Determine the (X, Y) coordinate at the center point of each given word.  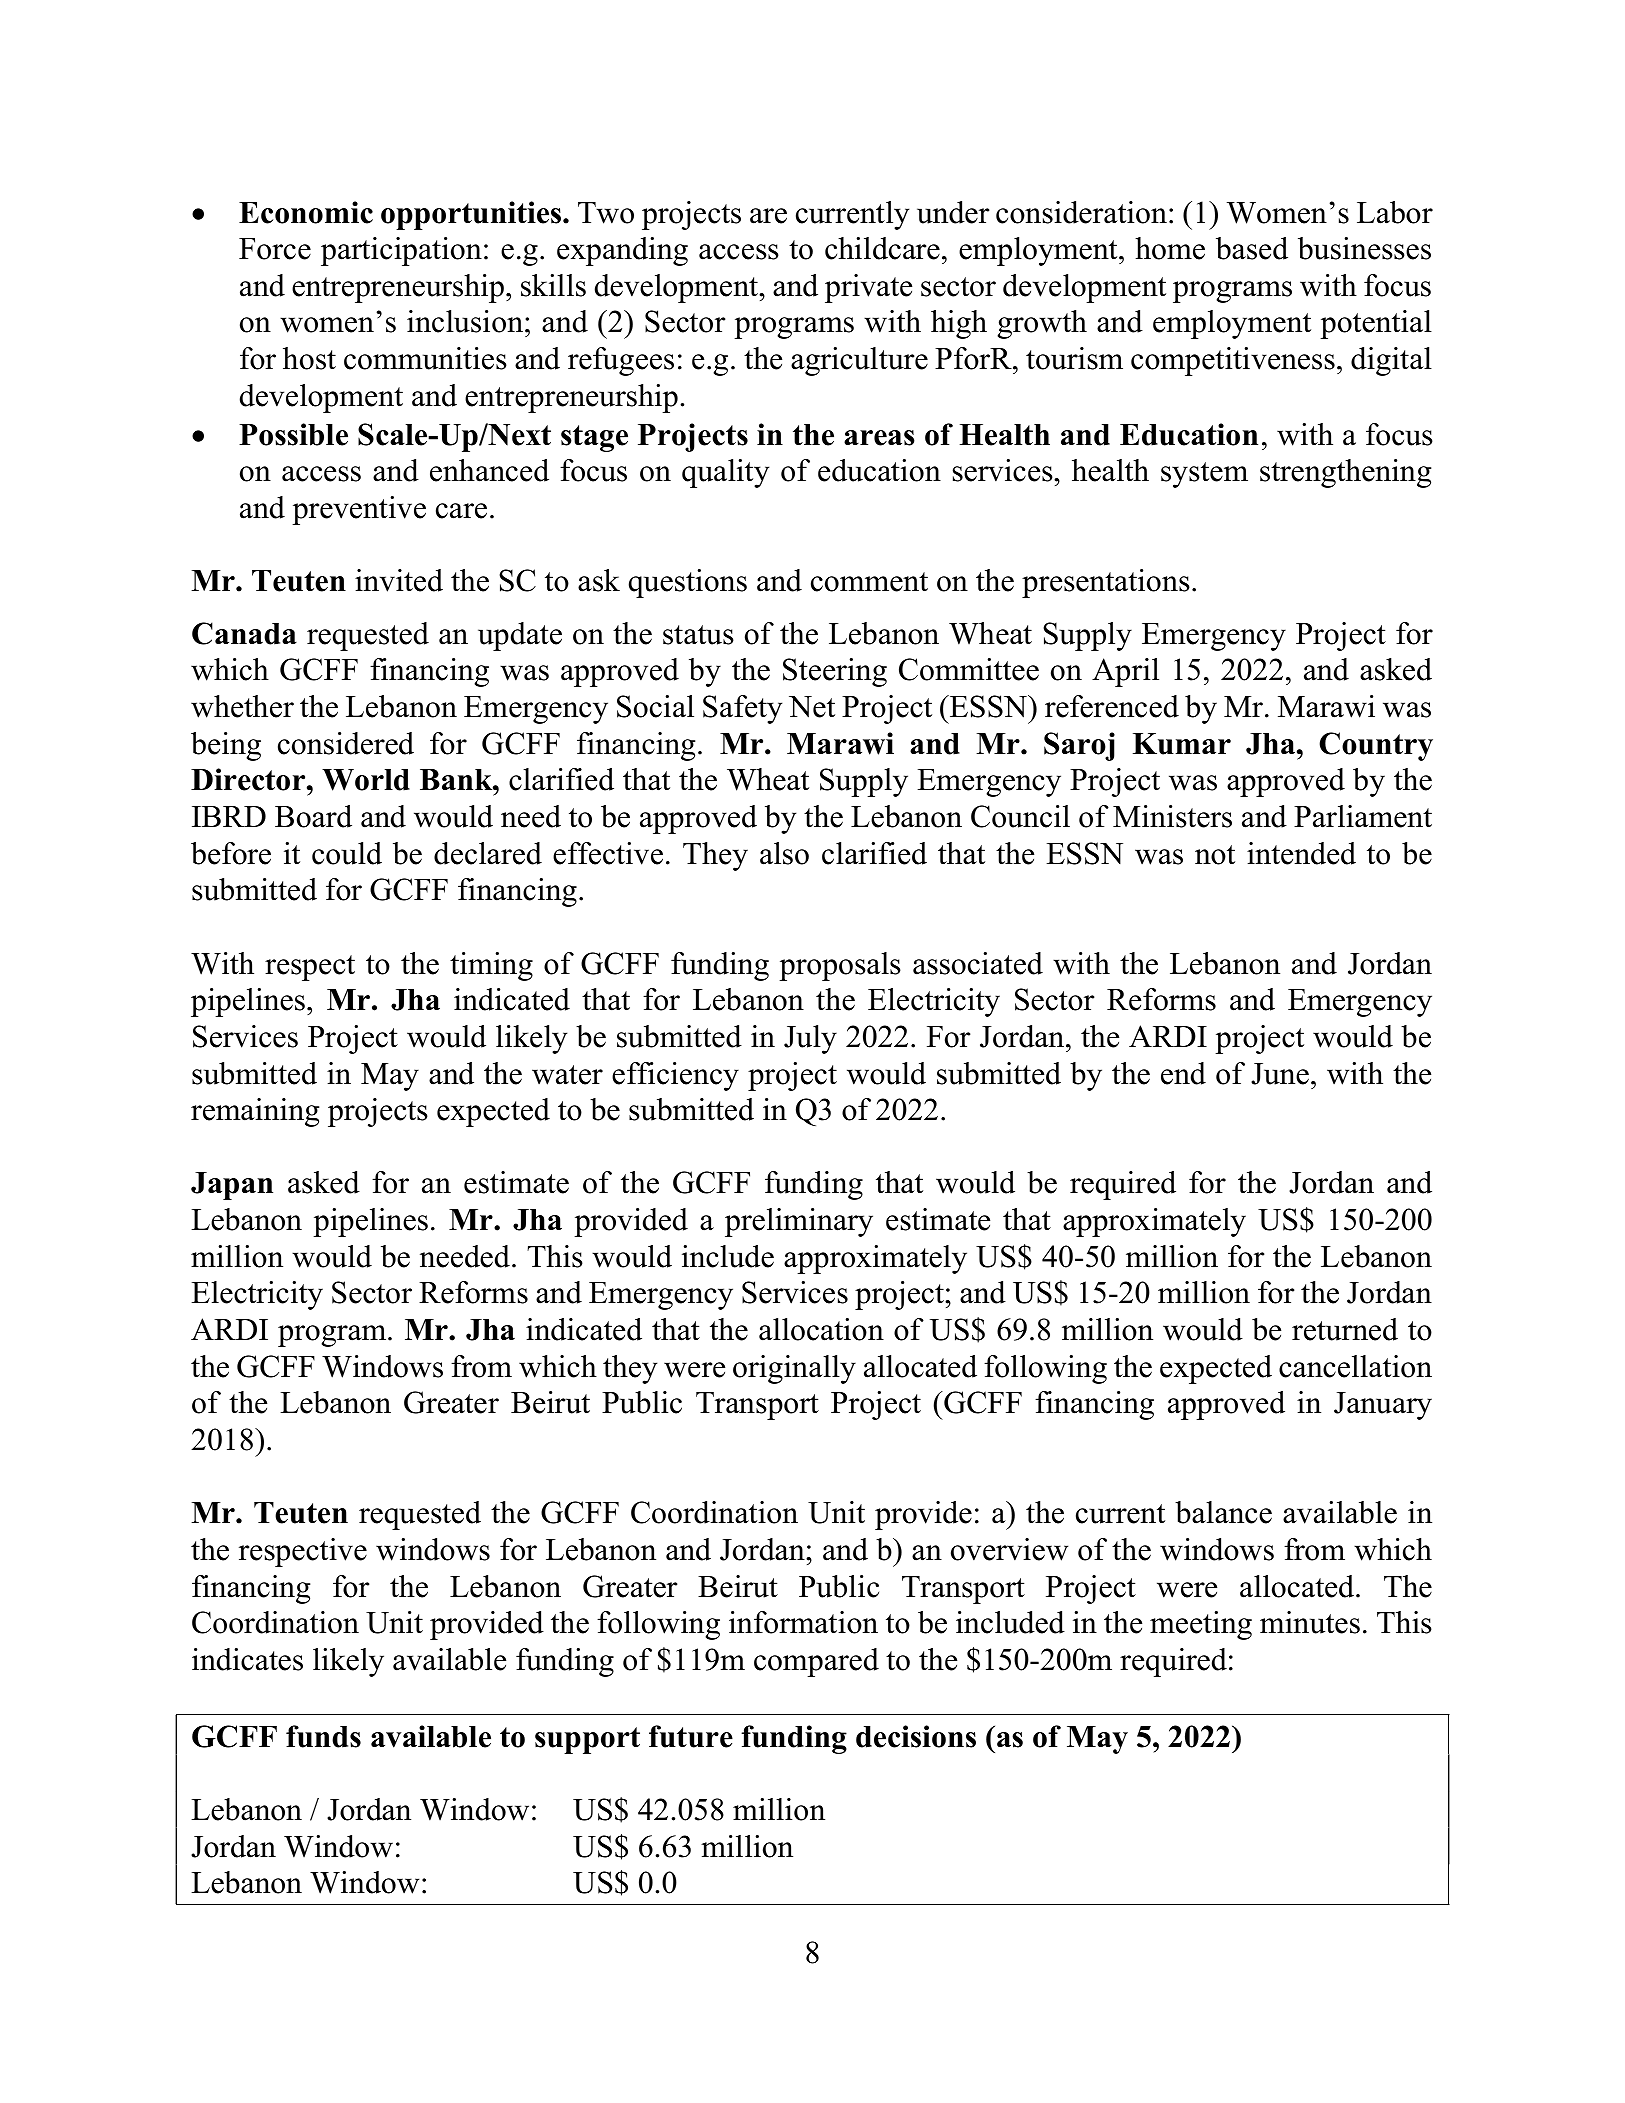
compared (816, 1662)
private (868, 288)
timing (491, 966)
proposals (840, 966)
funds (323, 1736)
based (1252, 248)
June (1280, 1074)
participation (401, 251)
